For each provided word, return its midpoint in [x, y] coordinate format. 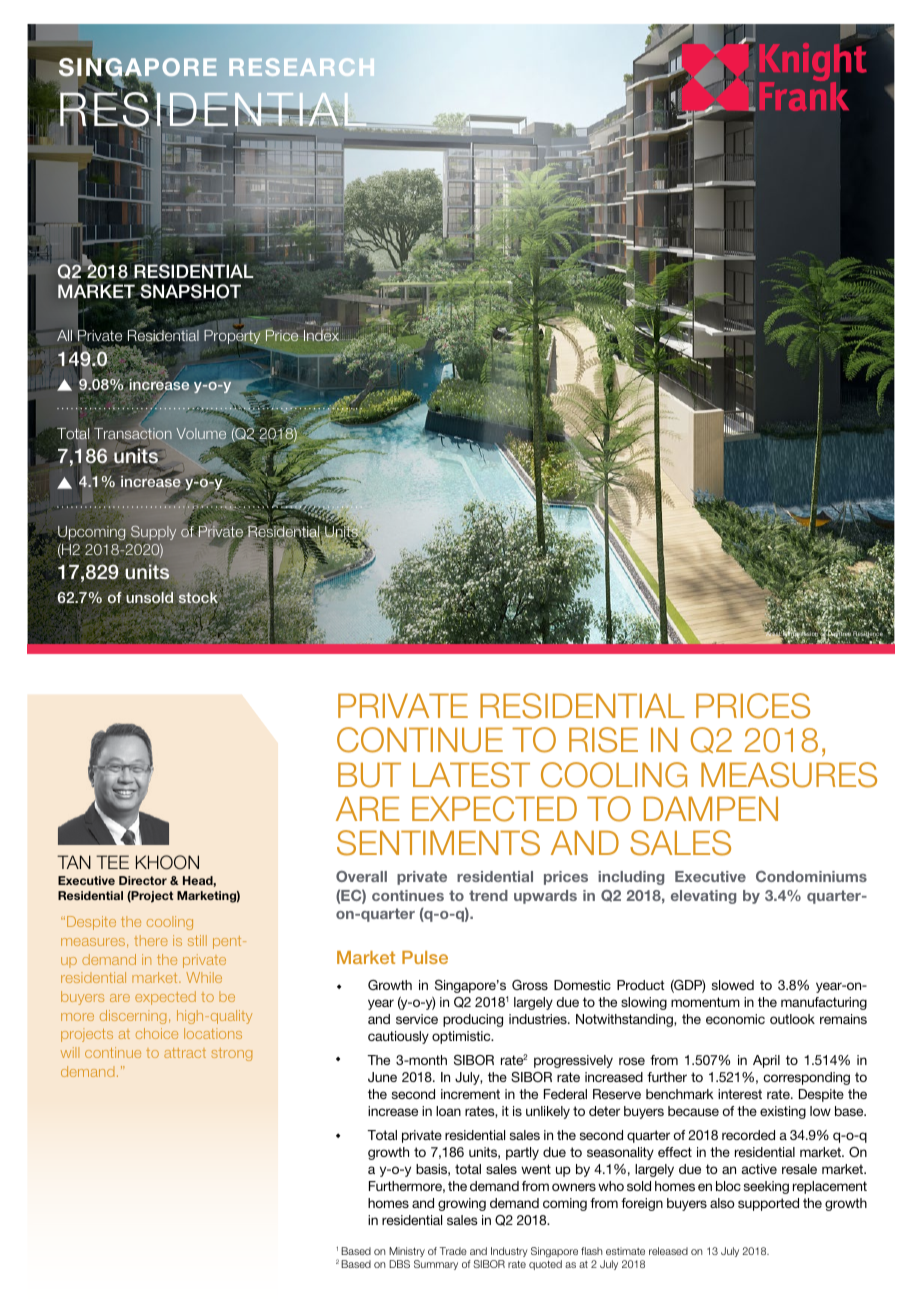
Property [232, 337]
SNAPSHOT [189, 291]
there [151, 940]
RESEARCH [302, 67]
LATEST [471, 775]
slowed [733, 985]
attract [185, 1053]
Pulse [425, 957]
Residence [868, 634]
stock [197, 598]
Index [321, 335]
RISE [603, 740]
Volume [201, 433]
